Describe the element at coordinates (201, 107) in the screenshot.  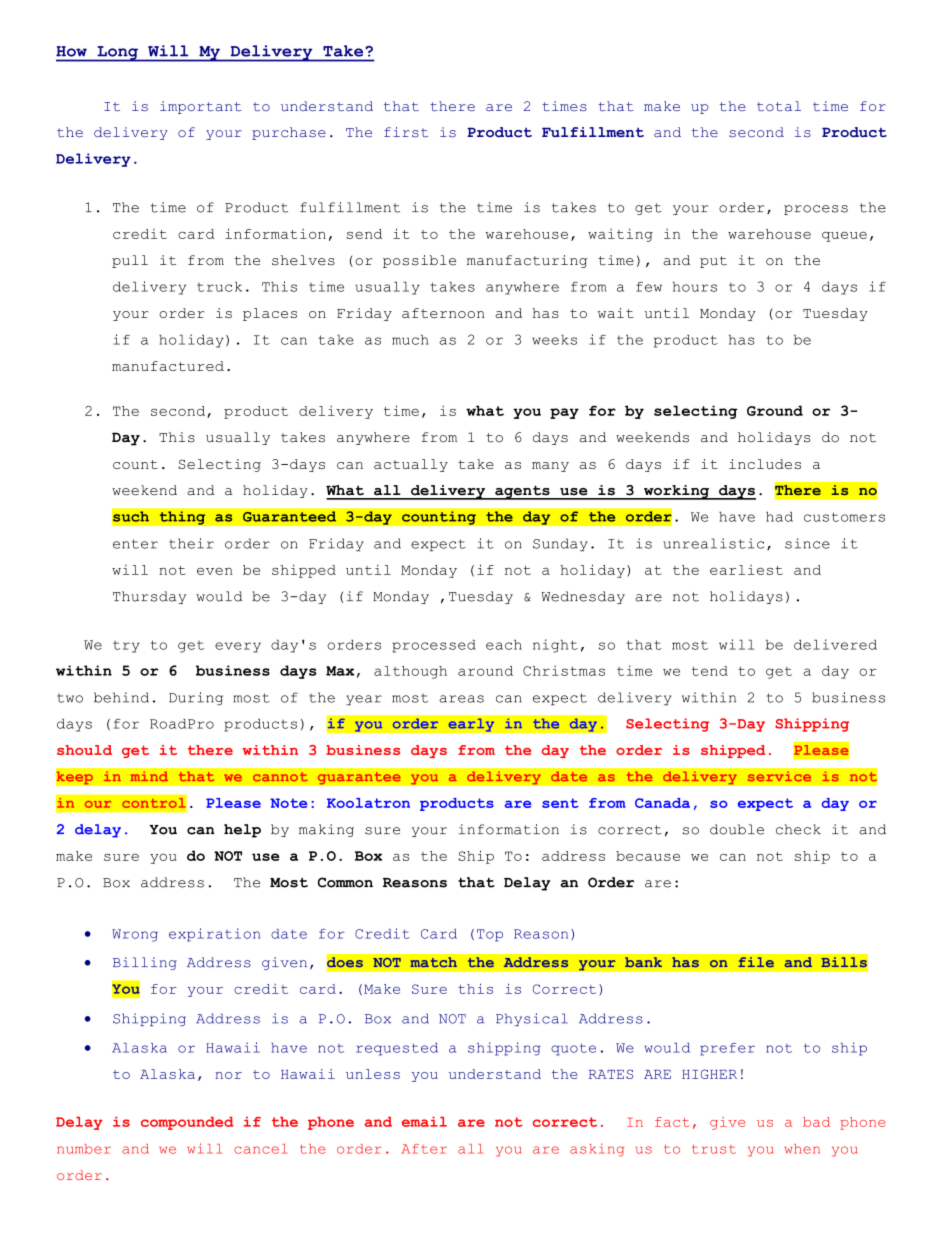
I see `important` at that location.
